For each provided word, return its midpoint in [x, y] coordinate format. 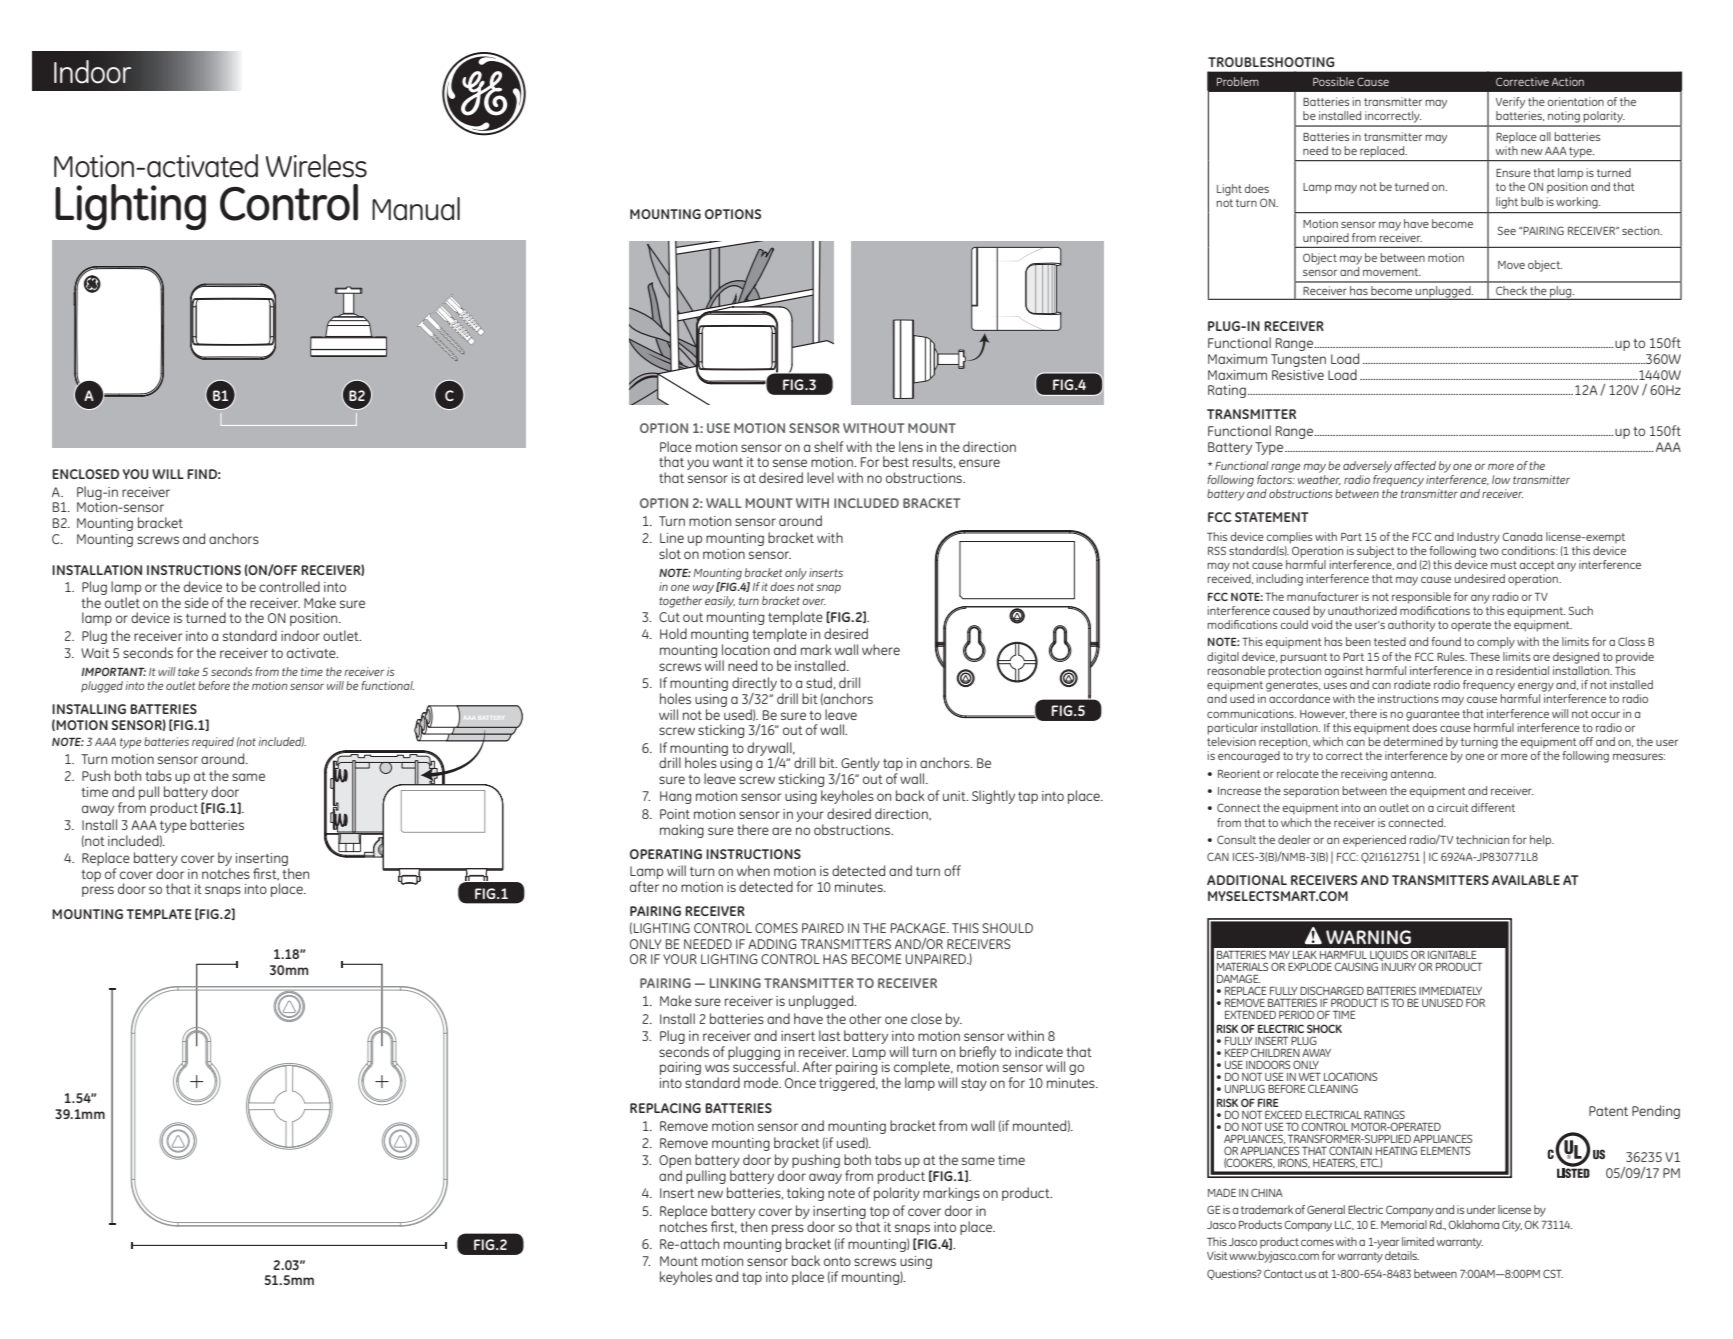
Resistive [1298, 375]
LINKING [735, 983]
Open [675, 1163]
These [1485, 656]
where [881, 649]
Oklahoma [1474, 1224]
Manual [416, 209]
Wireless [316, 166]
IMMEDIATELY [1450, 990]
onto [837, 1261]
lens [911, 446]
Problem [1238, 81]
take [188, 671]
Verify [1510, 103]
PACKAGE [919, 928]
